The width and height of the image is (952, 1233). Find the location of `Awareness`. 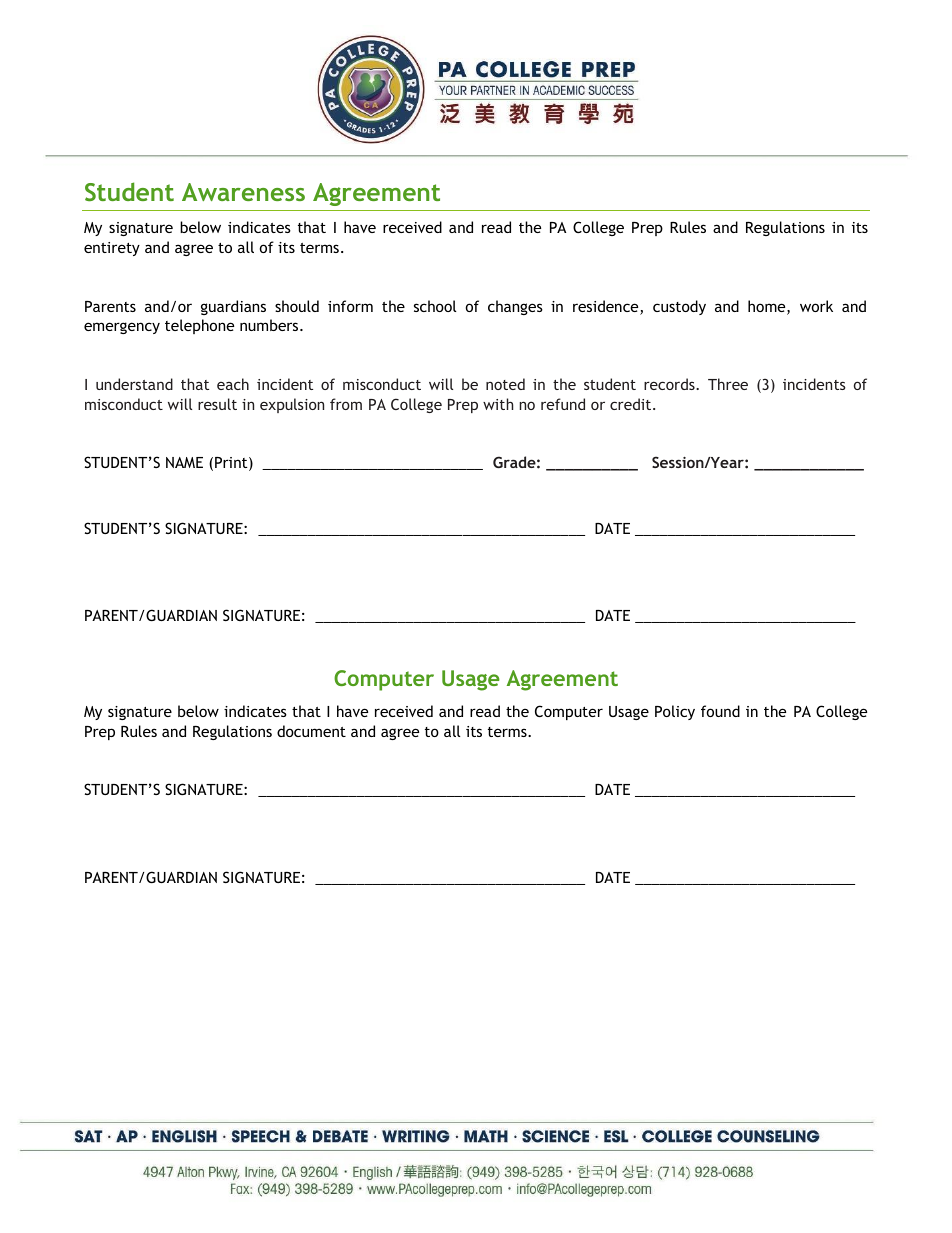

Awareness is located at coordinates (243, 192).
